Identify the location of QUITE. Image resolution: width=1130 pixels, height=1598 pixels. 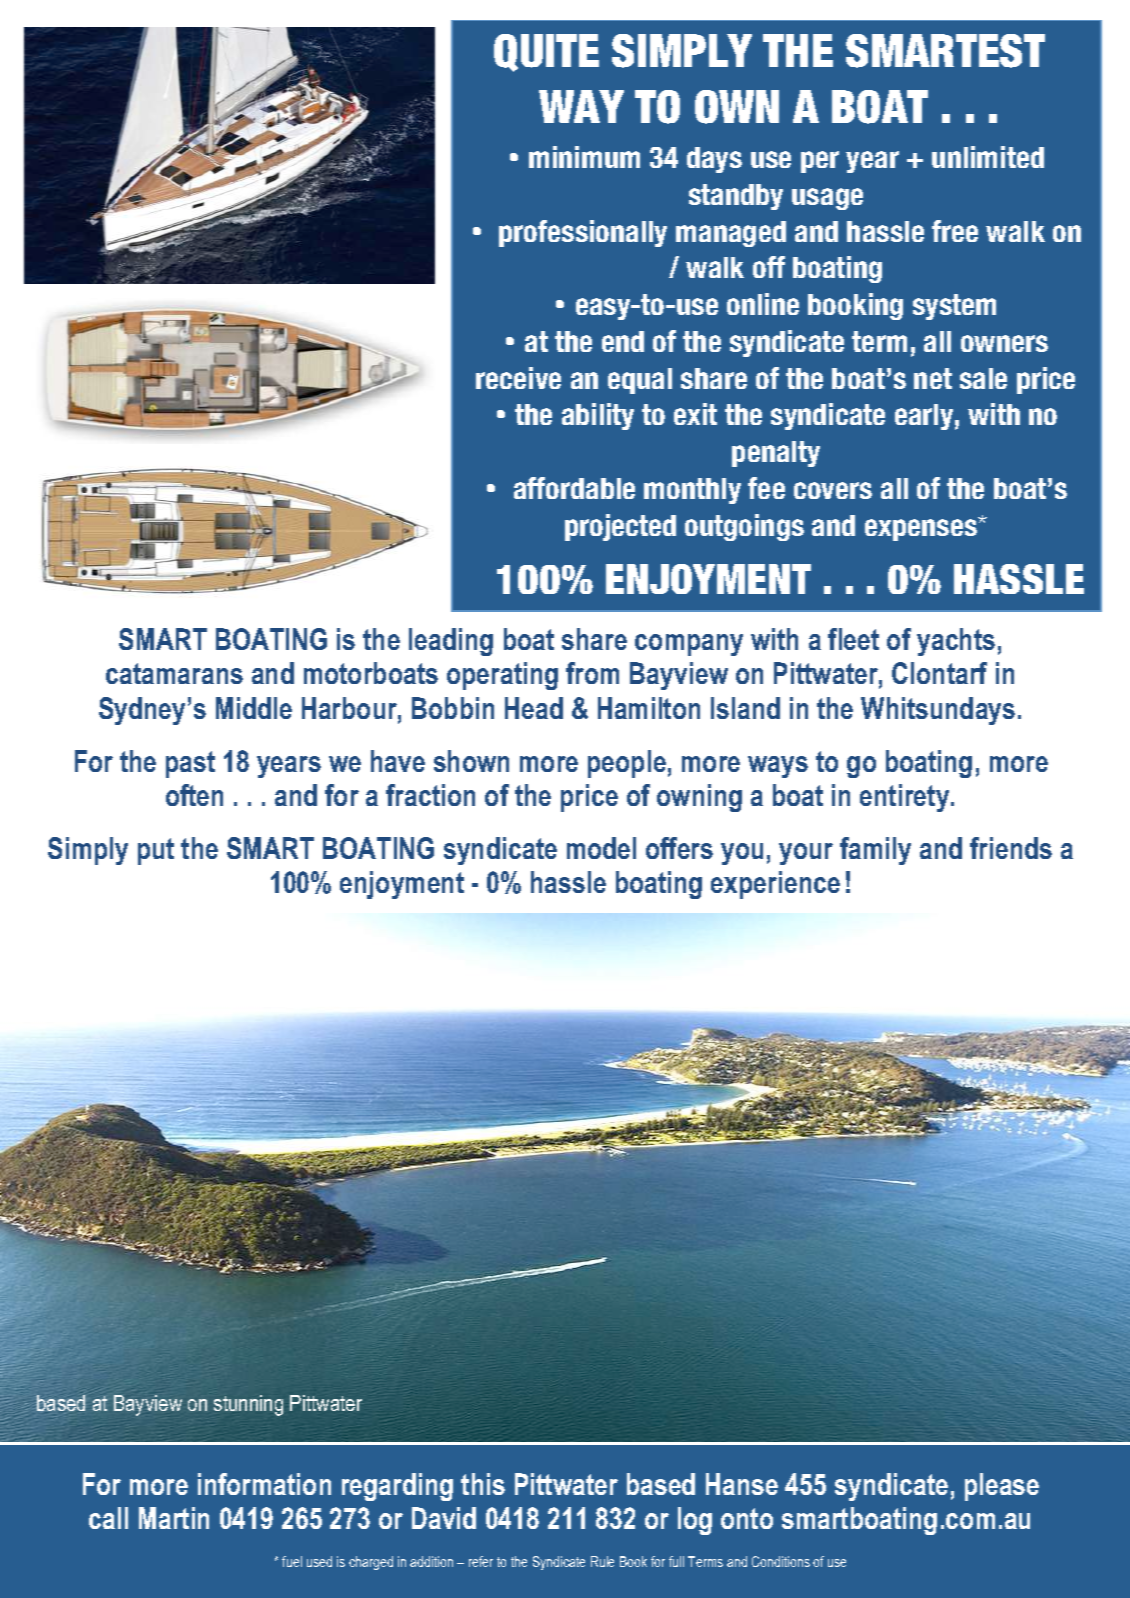
(546, 53).
